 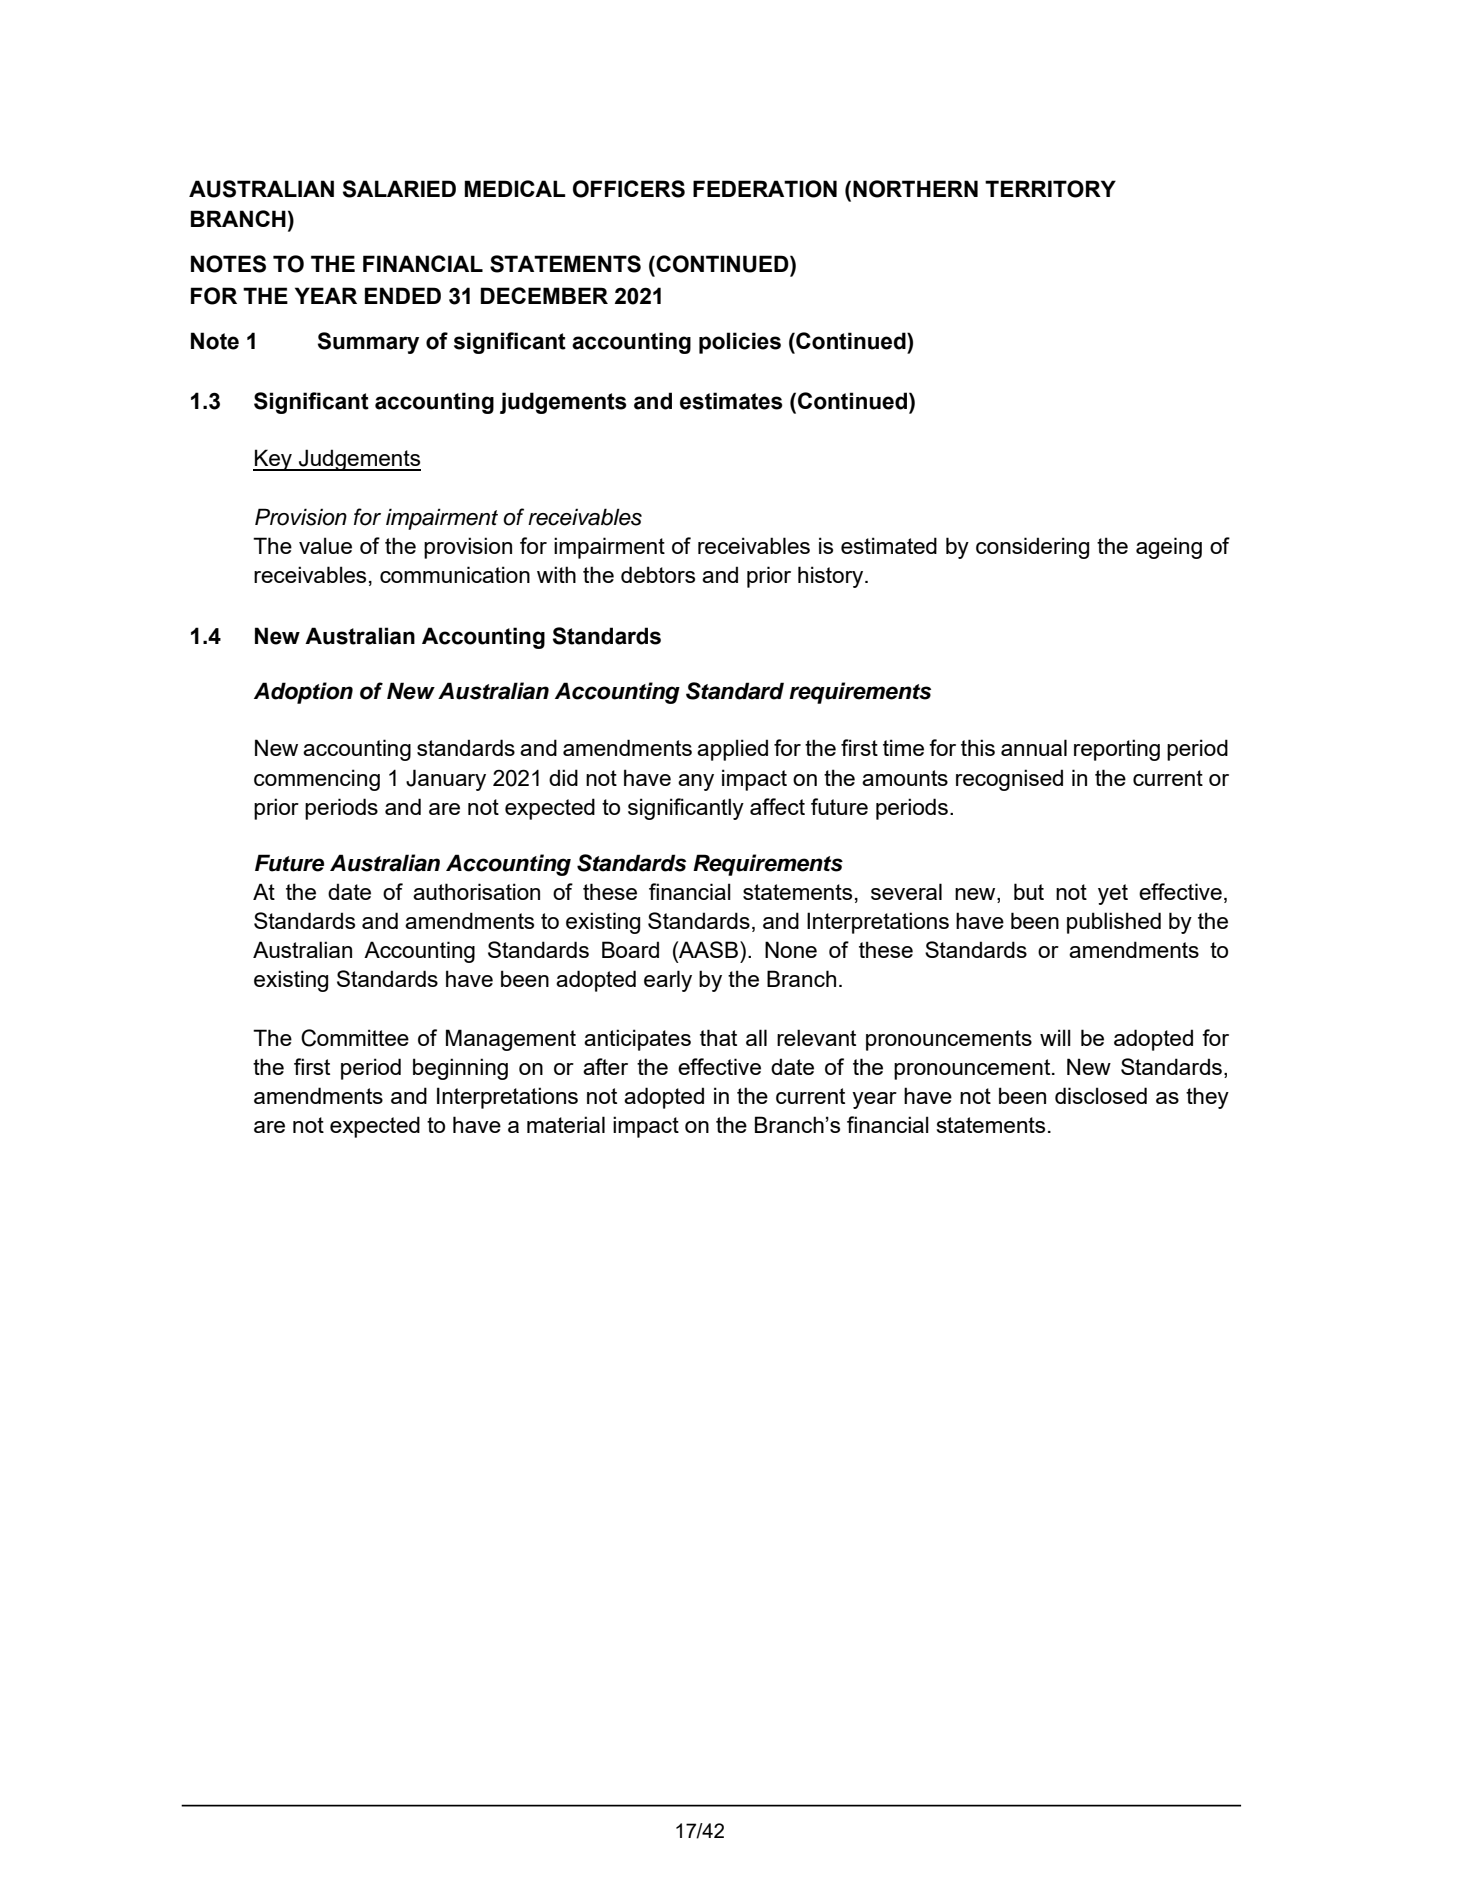 What do you see at coordinates (731, 401) in the page?
I see `estimates` at bounding box center [731, 401].
